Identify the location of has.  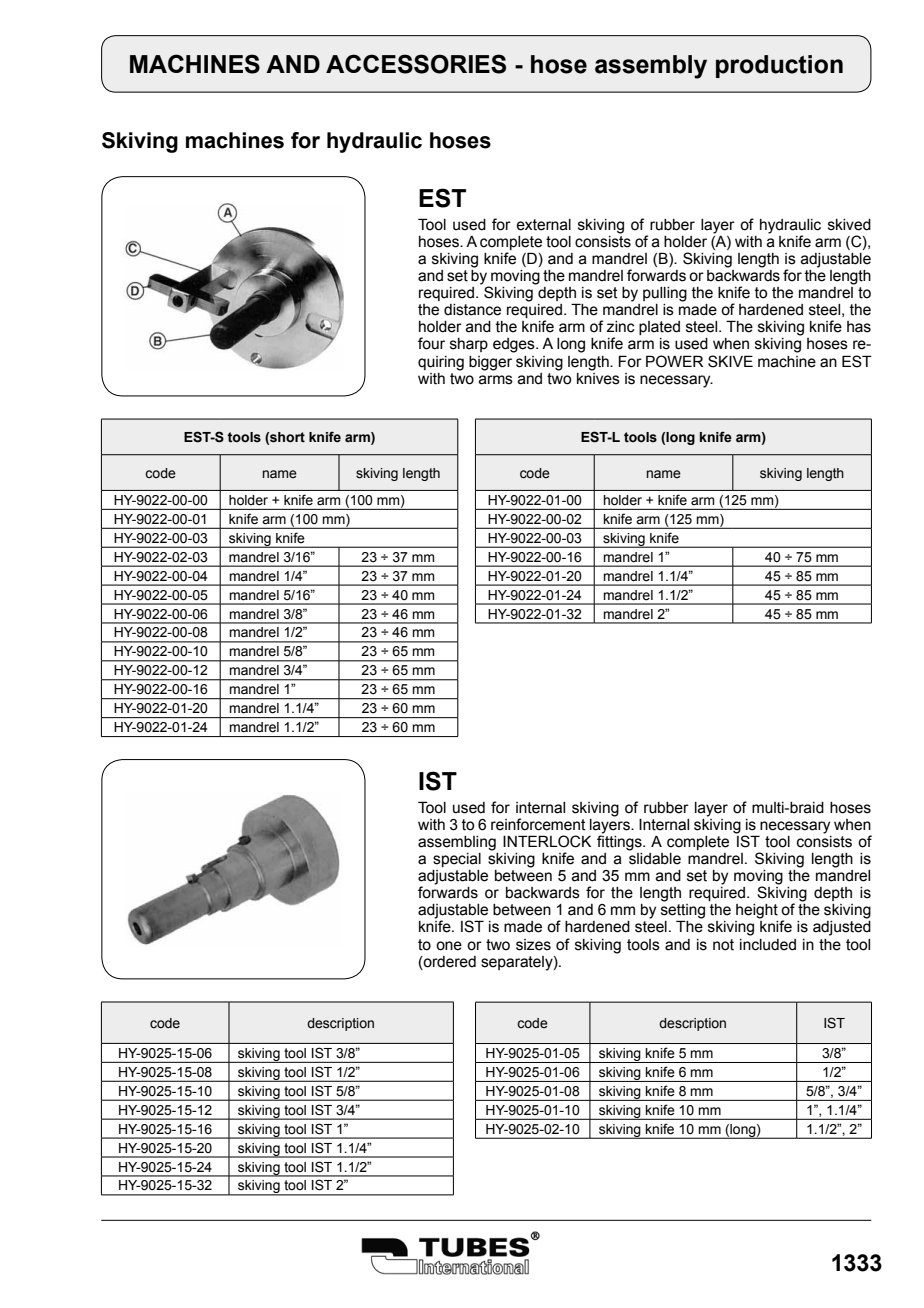
(859, 327).
